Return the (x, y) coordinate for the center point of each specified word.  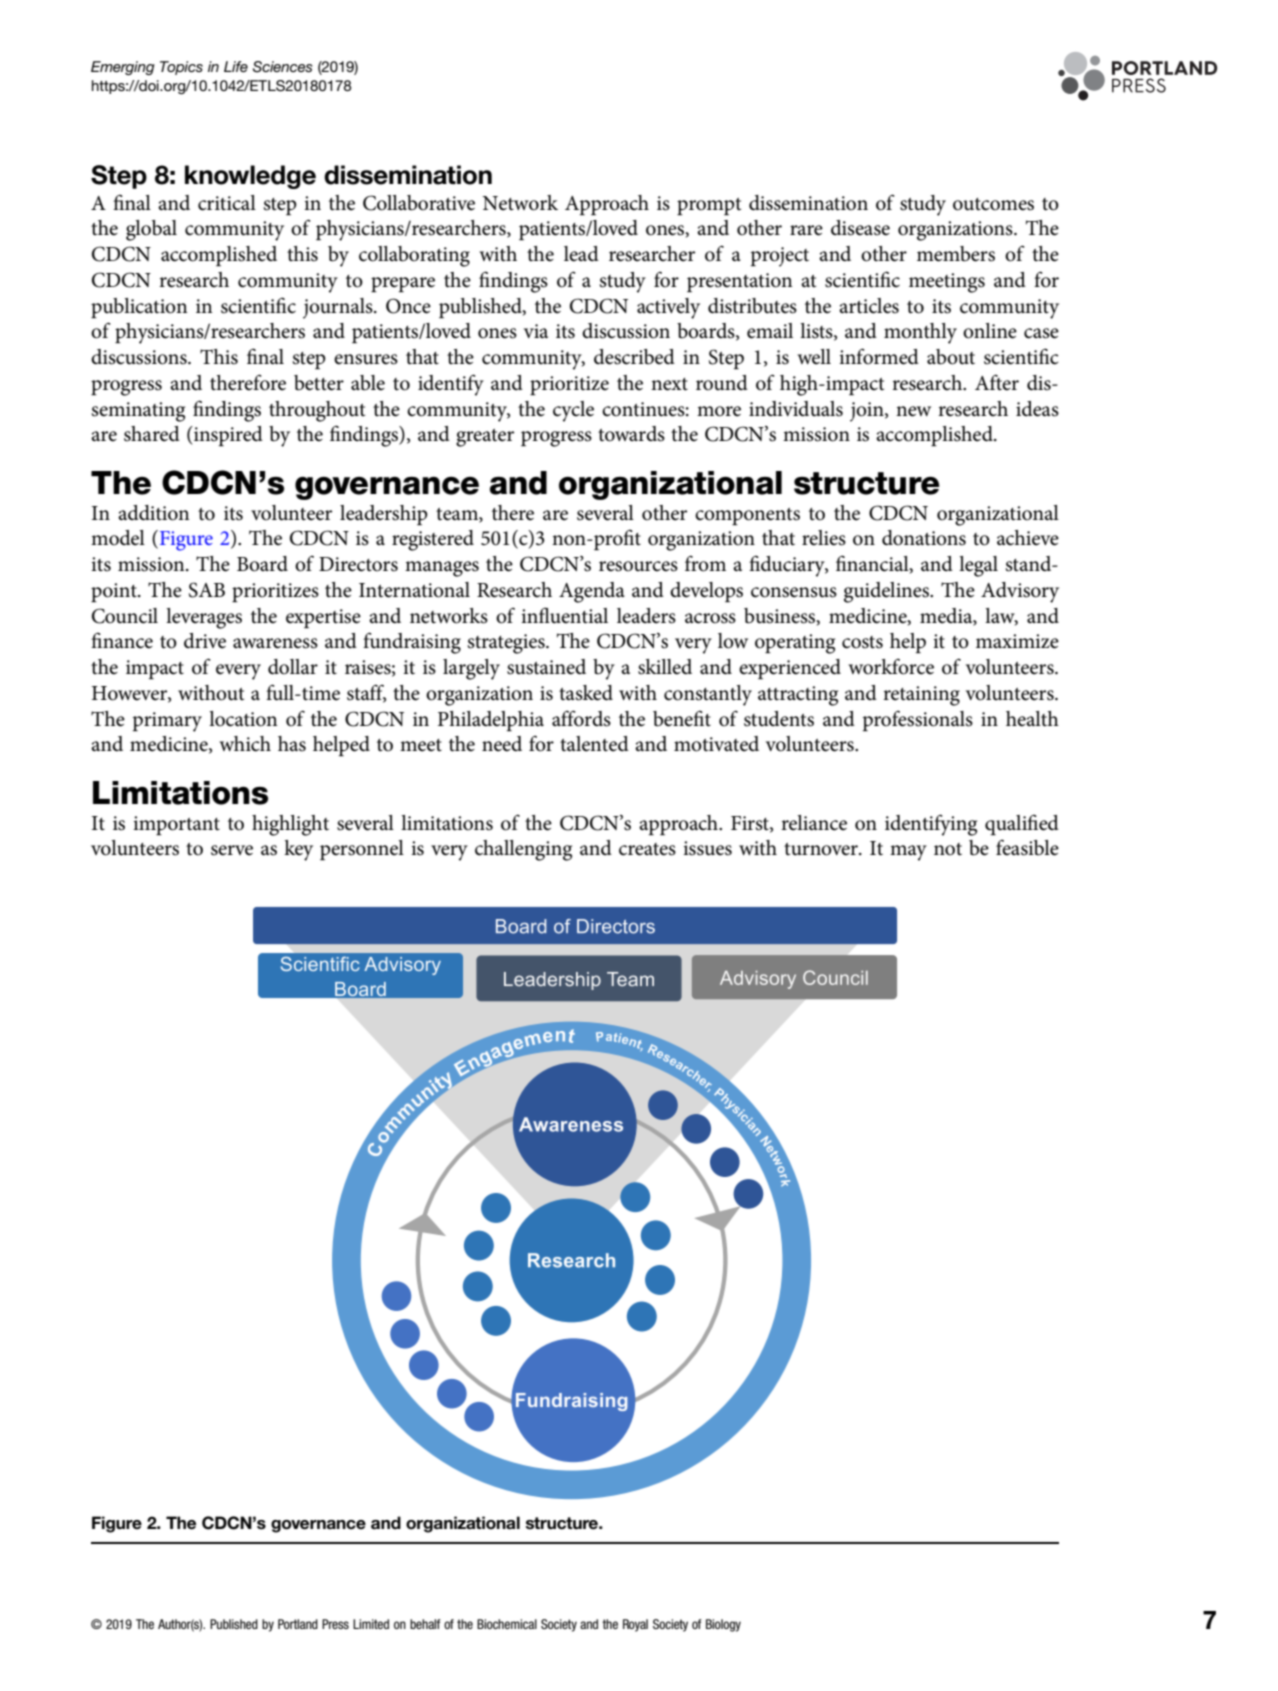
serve (232, 850)
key (298, 850)
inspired (227, 436)
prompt (709, 206)
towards (631, 434)
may (908, 853)
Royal (635, 1625)
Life (236, 66)
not (948, 849)
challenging (523, 850)
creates (647, 849)
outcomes (993, 204)
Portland (298, 1624)
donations (924, 538)
